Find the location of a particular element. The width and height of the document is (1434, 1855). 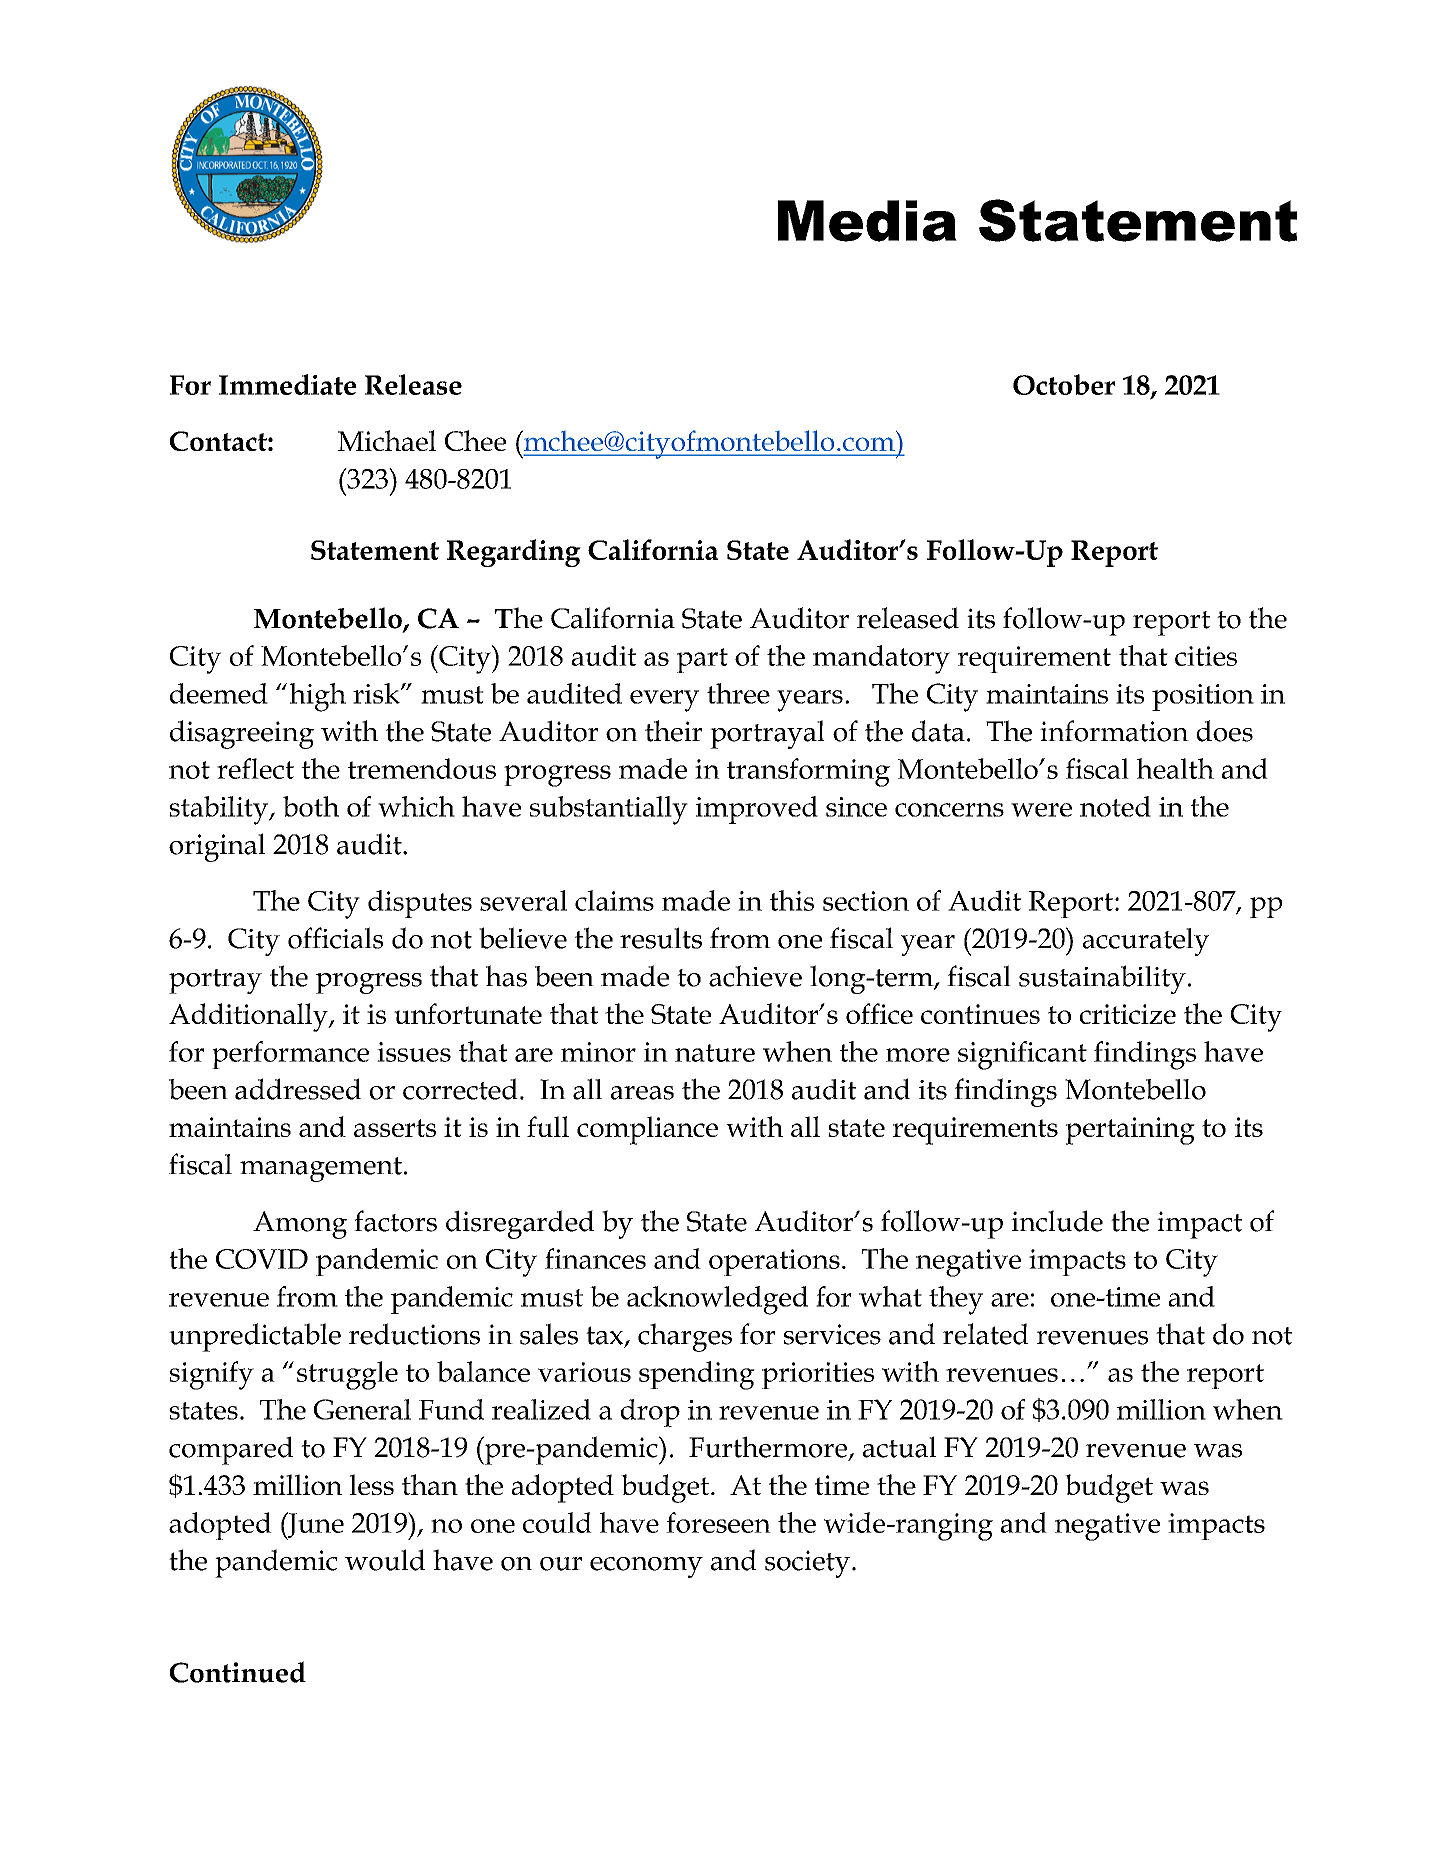

Michael is located at coordinates (387, 440).
